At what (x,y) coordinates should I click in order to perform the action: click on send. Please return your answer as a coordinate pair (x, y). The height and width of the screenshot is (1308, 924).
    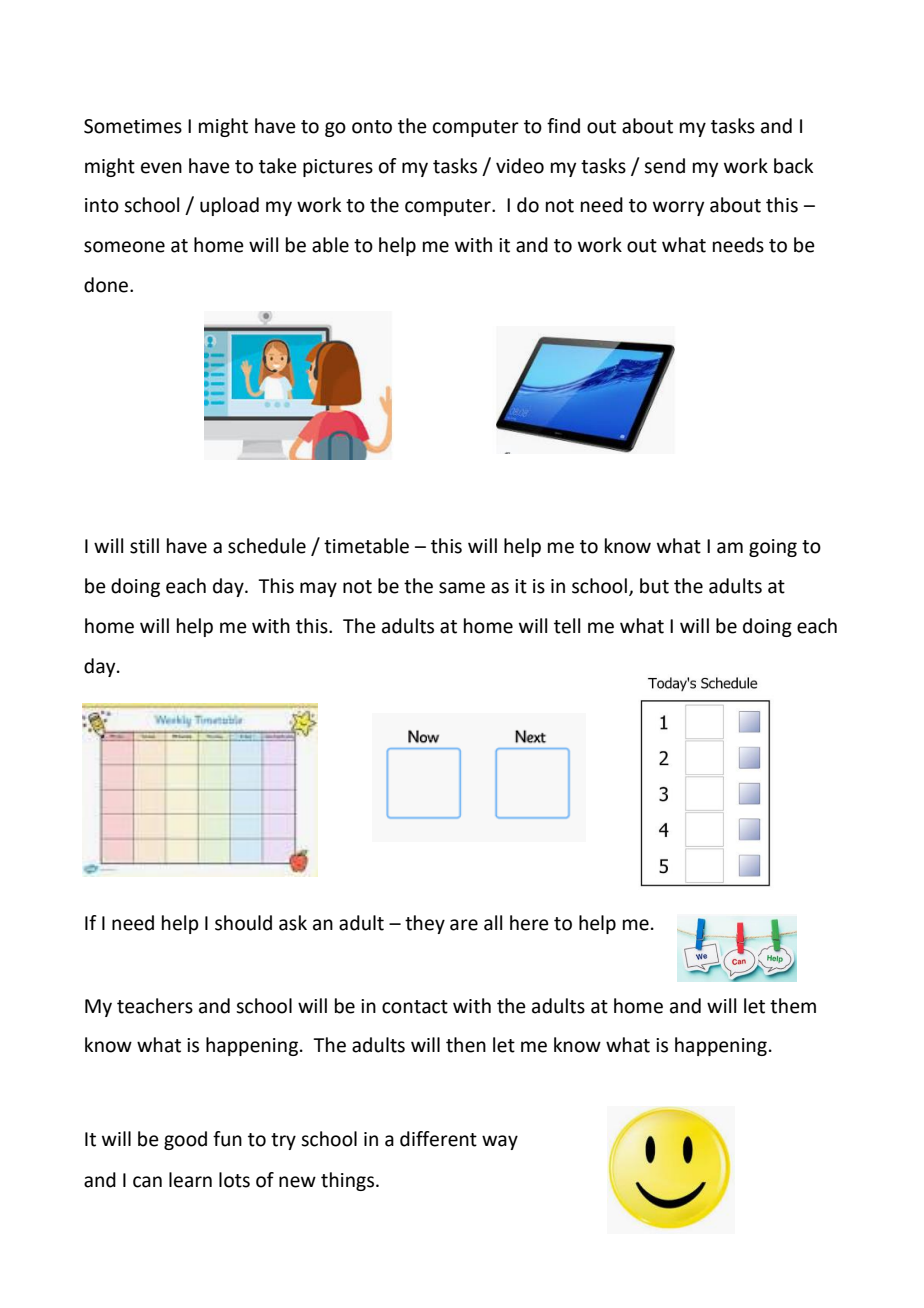
    Looking at the image, I should click on (664, 166).
